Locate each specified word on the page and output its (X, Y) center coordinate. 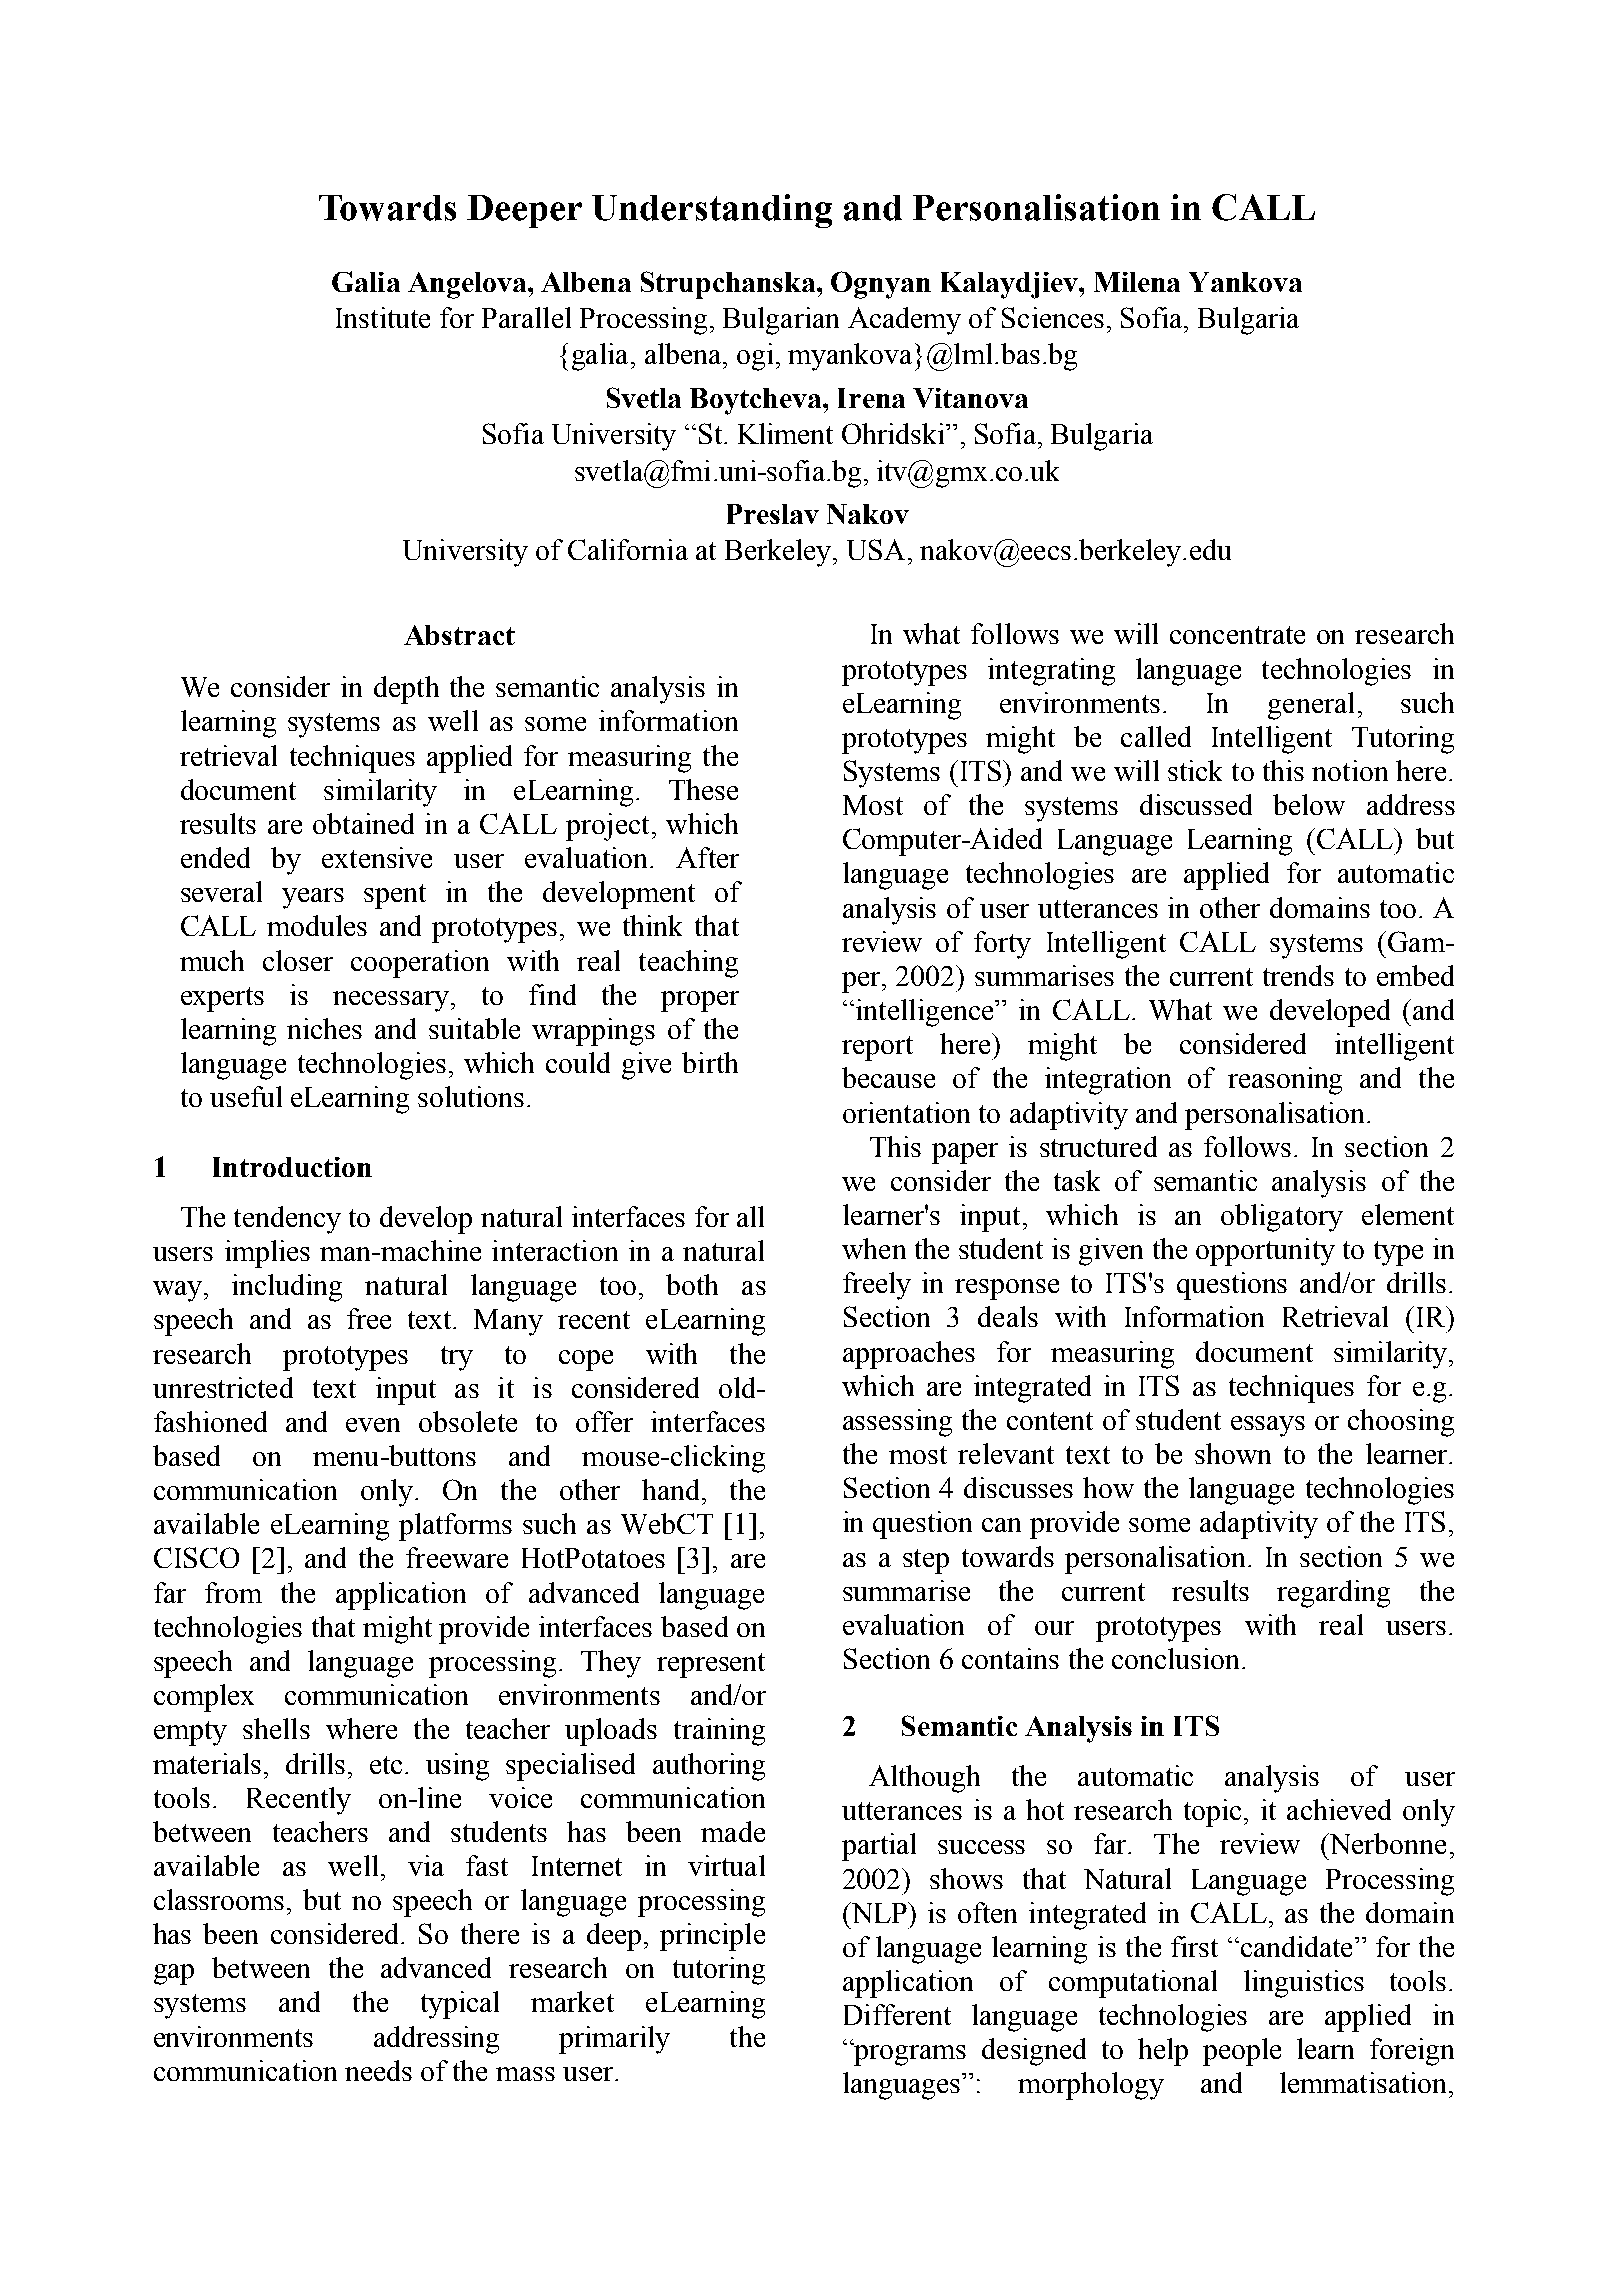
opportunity (1265, 1252)
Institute (383, 317)
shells (276, 1728)
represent (711, 1665)
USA (876, 549)
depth (406, 690)
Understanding (712, 211)
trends (1298, 975)
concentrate (1237, 635)
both (692, 1284)
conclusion (1175, 1658)
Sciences (1053, 317)
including (287, 1288)
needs (378, 2070)
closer (298, 960)
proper (700, 1001)
